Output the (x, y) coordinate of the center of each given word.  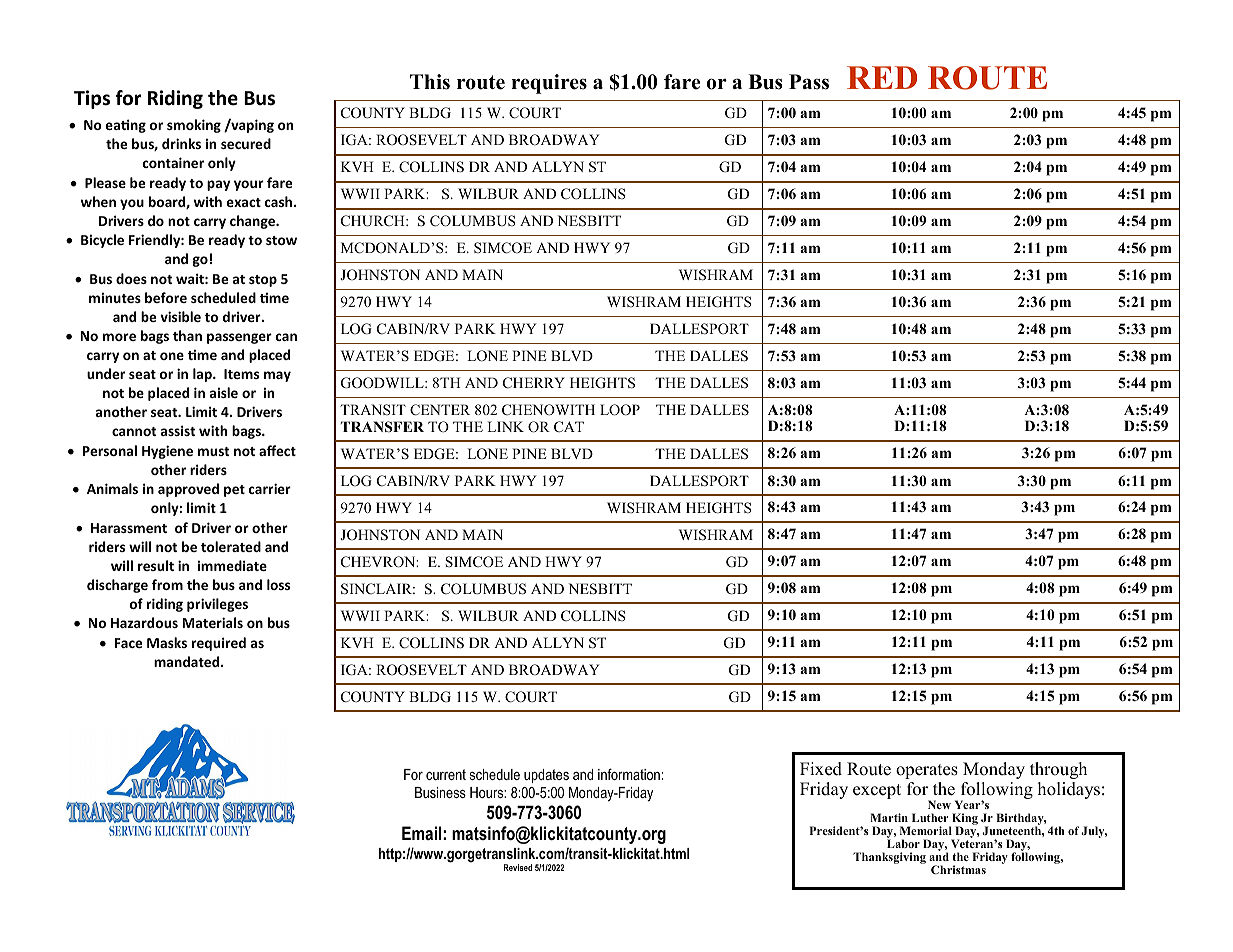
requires (549, 84)
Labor (903, 843)
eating (126, 126)
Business (440, 792)
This (430, 82)
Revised (518, 867)
